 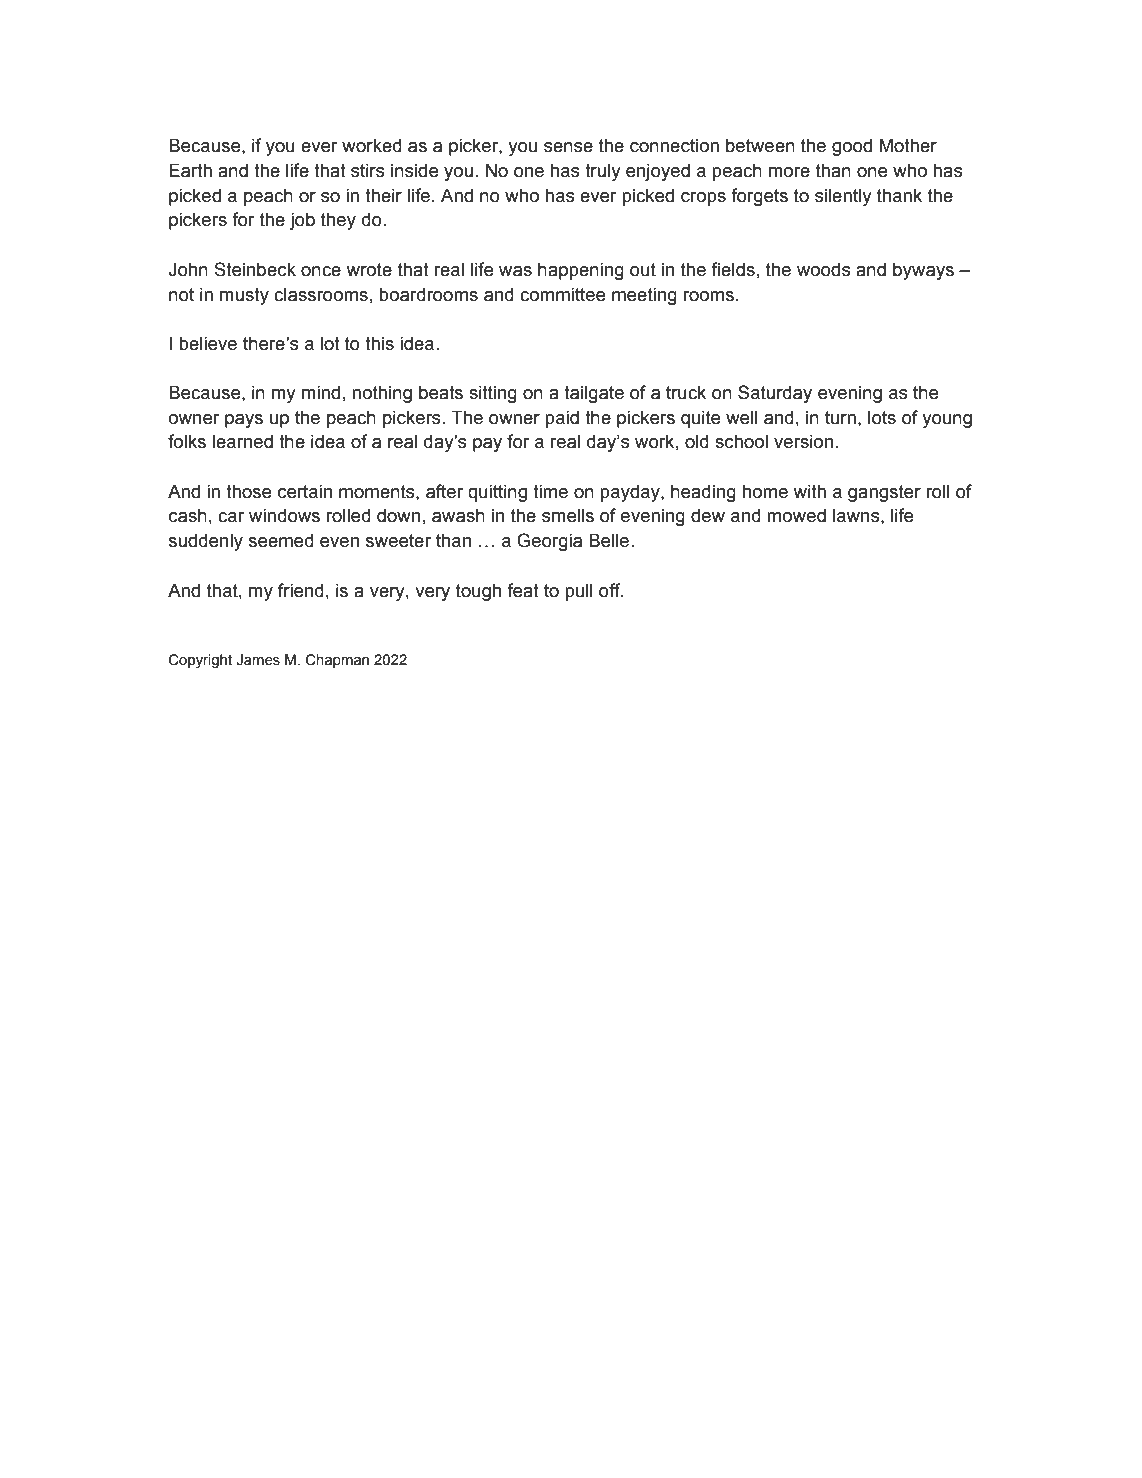 I want to click on happening, so click(x=581, y=271).
